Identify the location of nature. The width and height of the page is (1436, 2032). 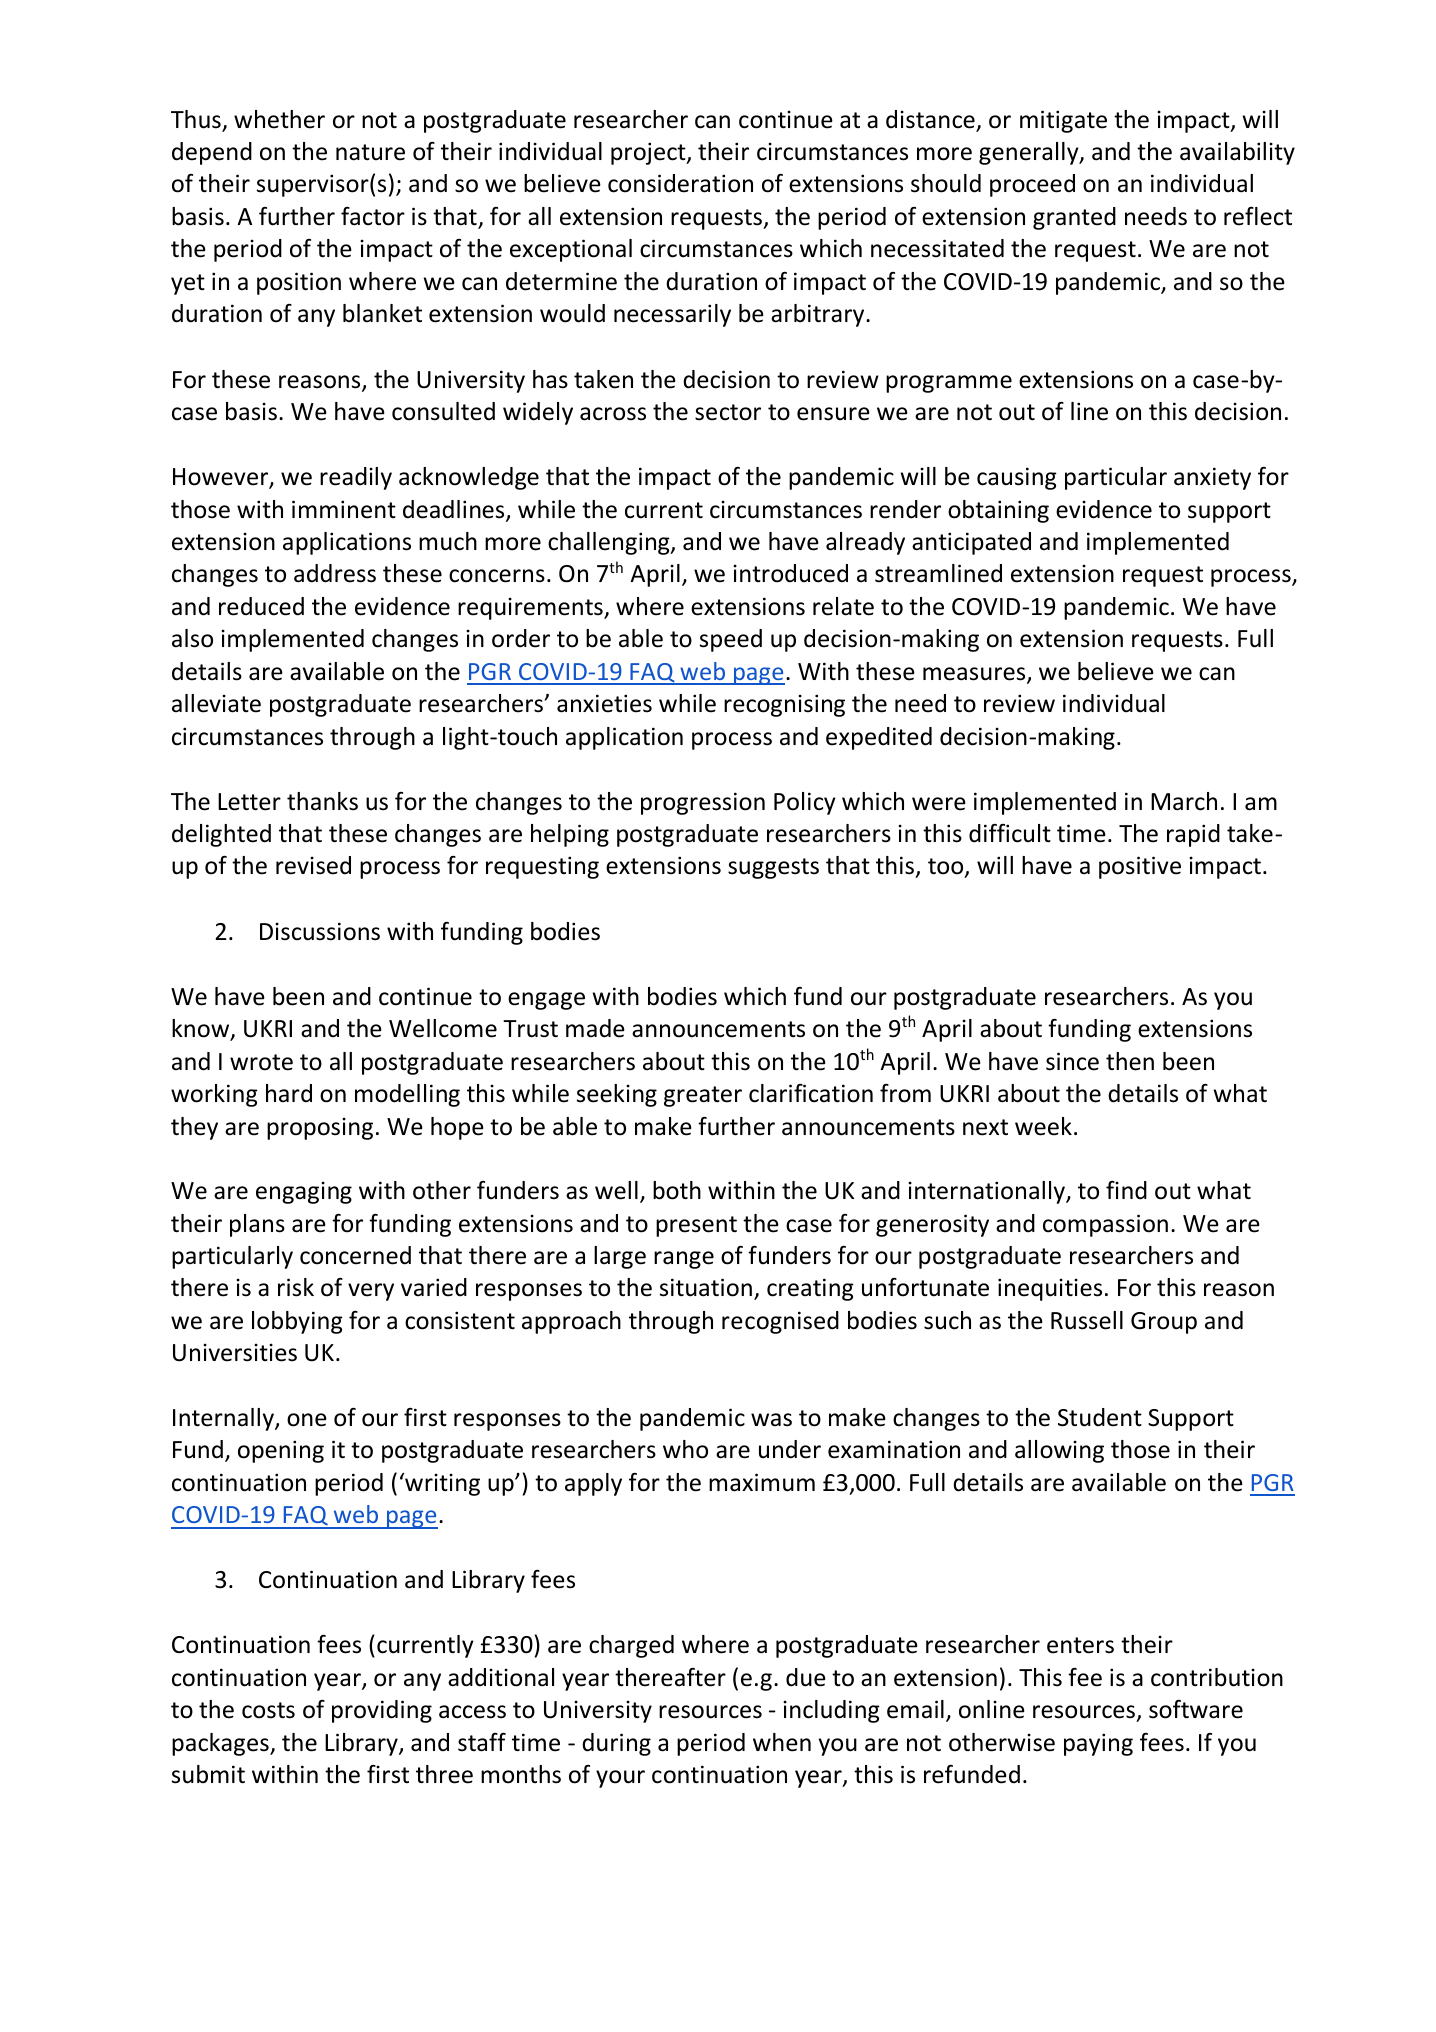
(370, 152).
